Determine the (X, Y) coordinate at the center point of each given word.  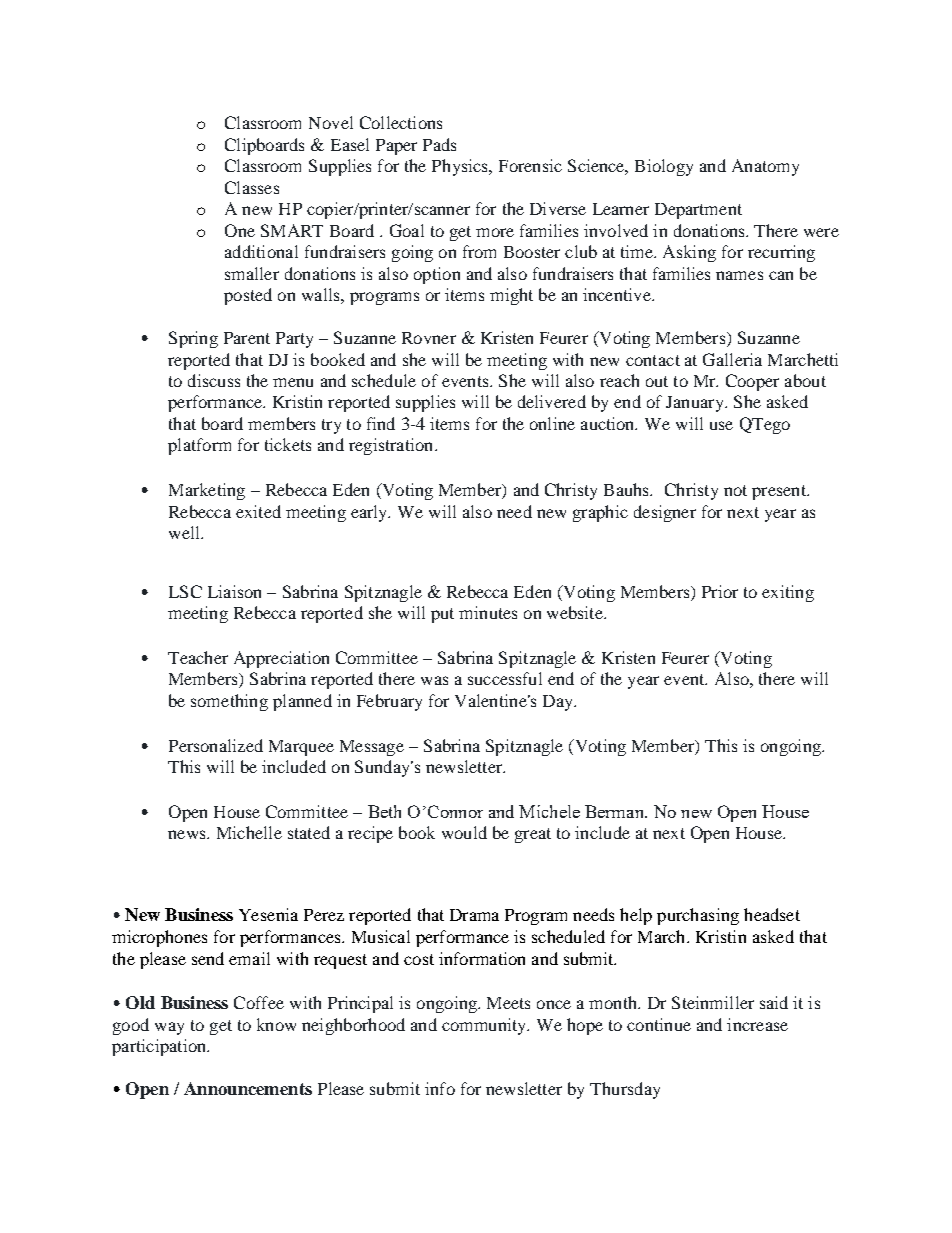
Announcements (248, 1088)
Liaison (234, 591)
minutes (488, 612)
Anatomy (765, 167)
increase (757, 1024)
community (485, 1026)
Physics (461, 167)
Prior (720, 591)
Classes (252, 187)
